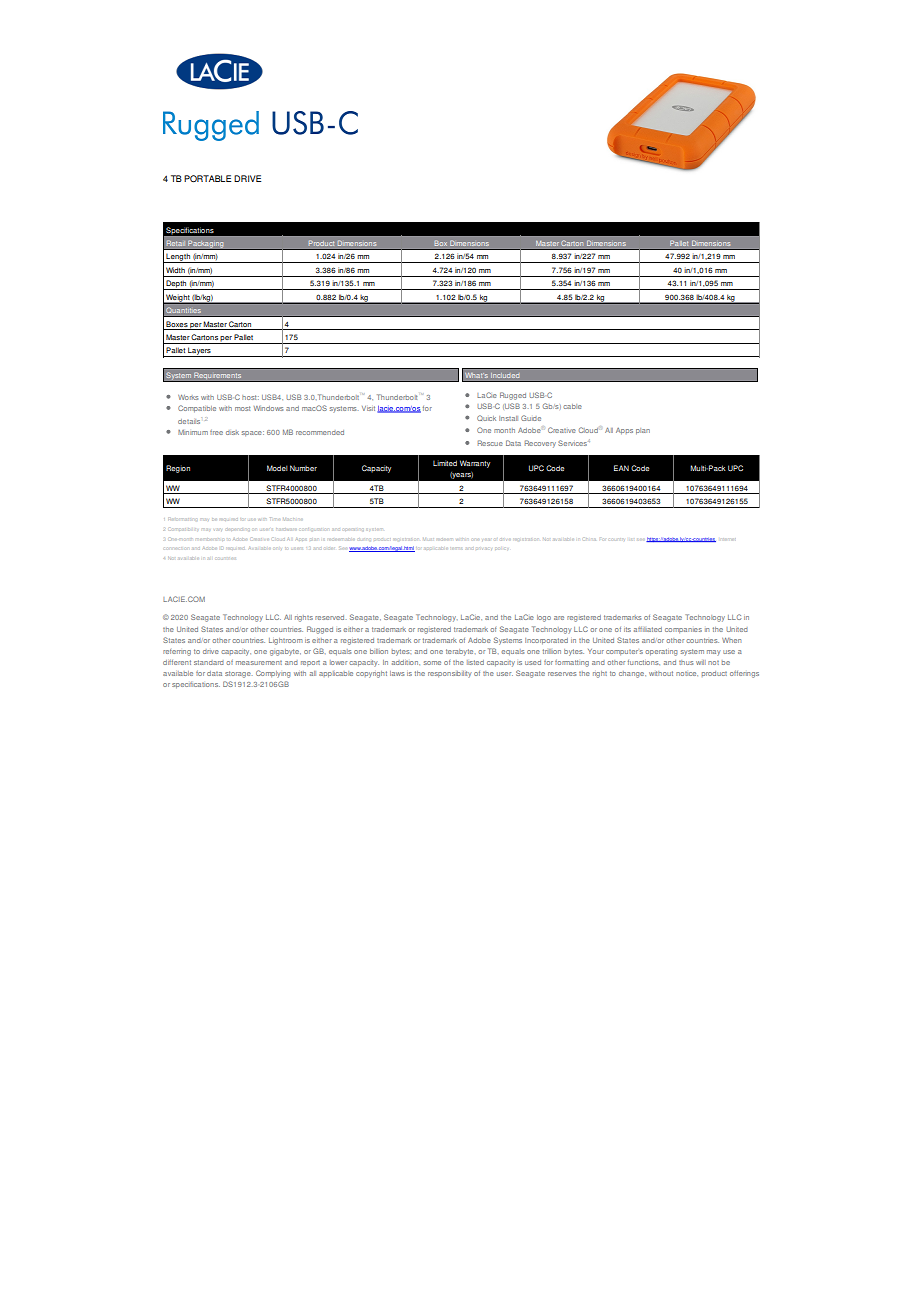 The height and width of the screenshot is (1308, 924). Describe the element at coordinates (175, 270) in the screenshot. I see `Width` at that location.
